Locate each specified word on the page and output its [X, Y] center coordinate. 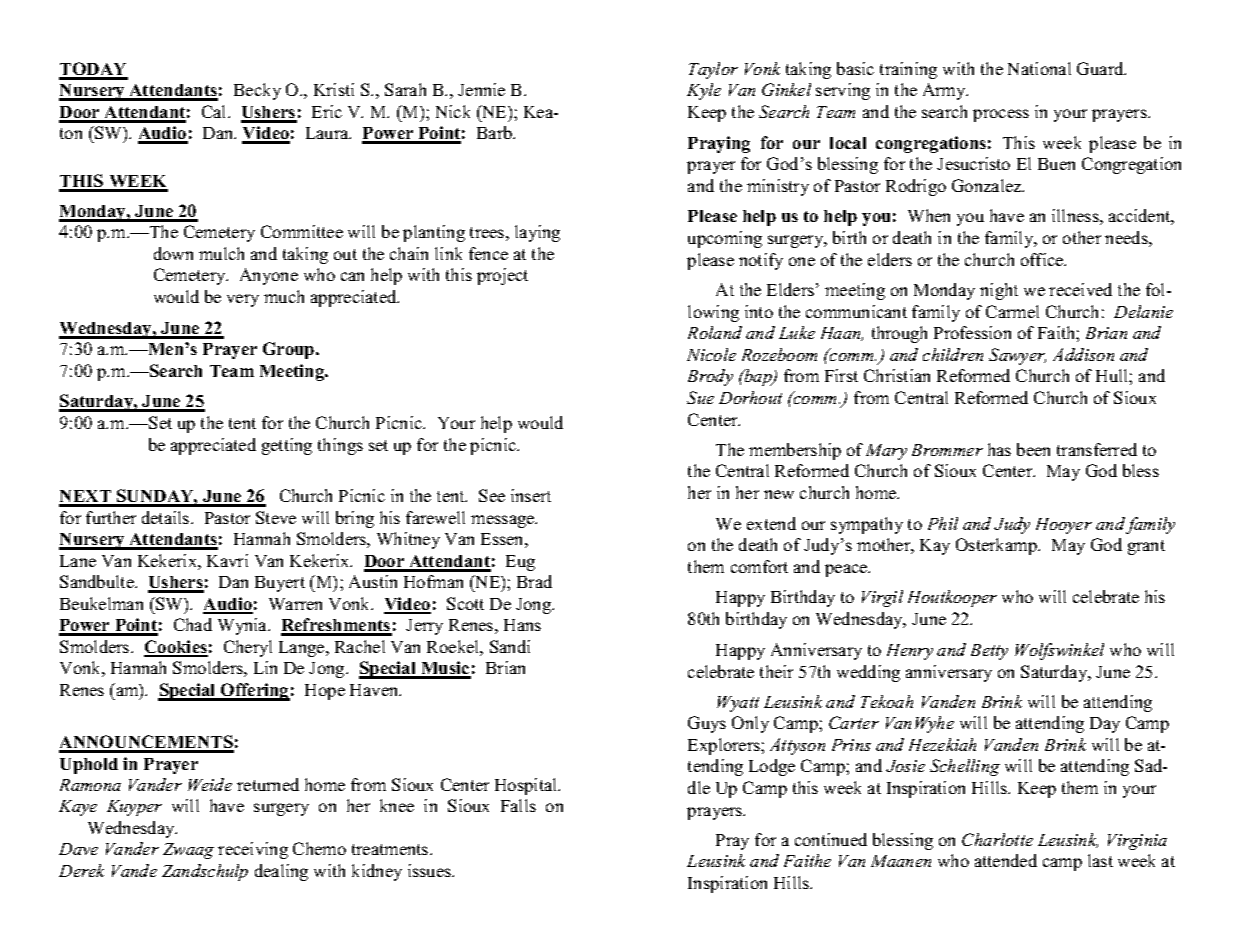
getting [287, 446]
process [1001, 115]
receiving [253, 850]
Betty [989, 652]
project [502, 276]
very [243, 300]
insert [531, 495]
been [1033, 449]
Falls [518, 805]
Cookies [176, 648]
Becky [257, 91]
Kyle [704, 91]
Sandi [510, 646]
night [999, 291]
